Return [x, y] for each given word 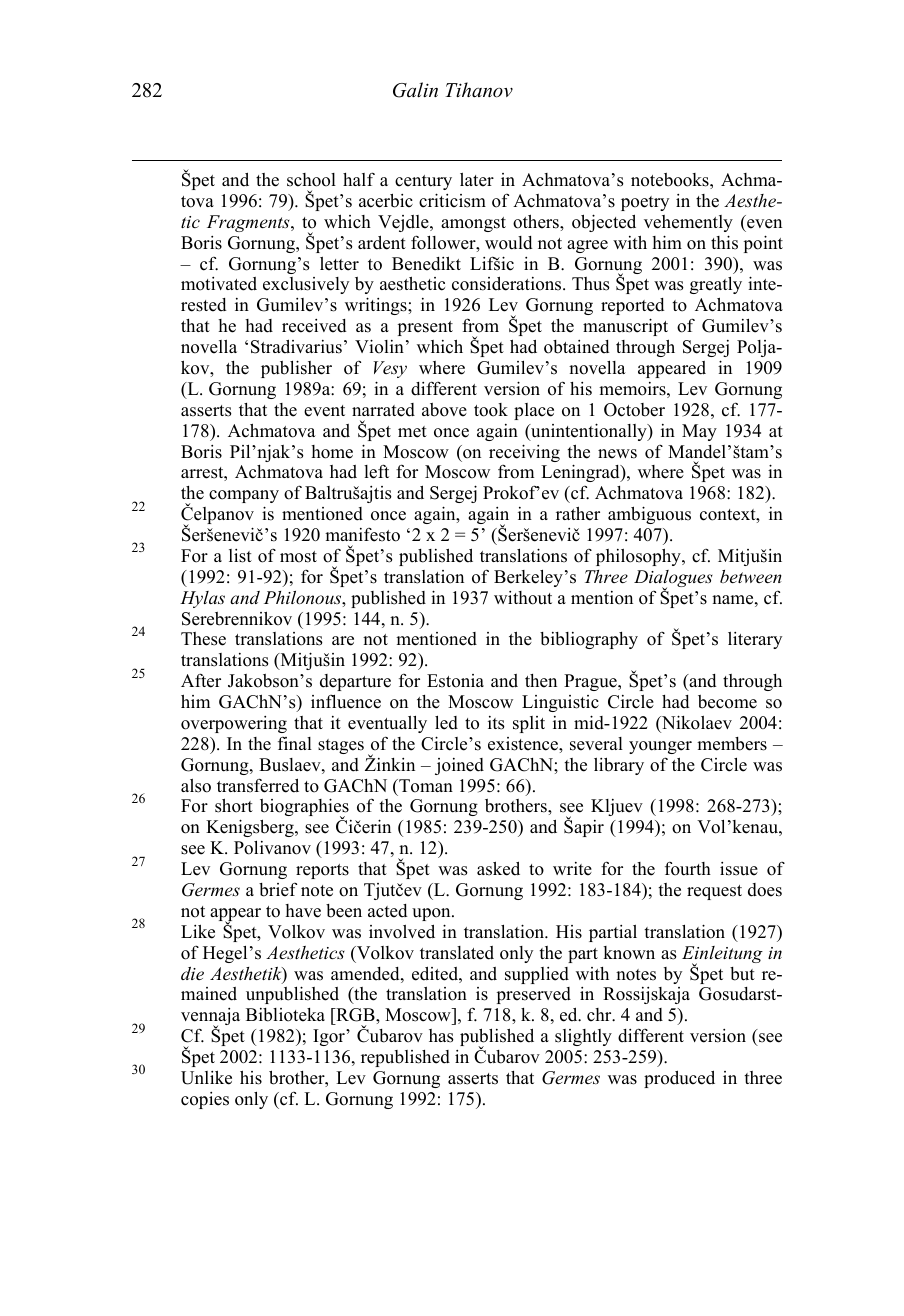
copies [205, 1100]
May [699, 432]
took [491, 410]
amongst [473, 224]
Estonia [455, 681]
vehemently [688, 223]
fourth [688, 869]
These [203, 639]
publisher [296, 369]
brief [278, 890]
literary [755, 640]
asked [498, 868]
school [311, 180]
